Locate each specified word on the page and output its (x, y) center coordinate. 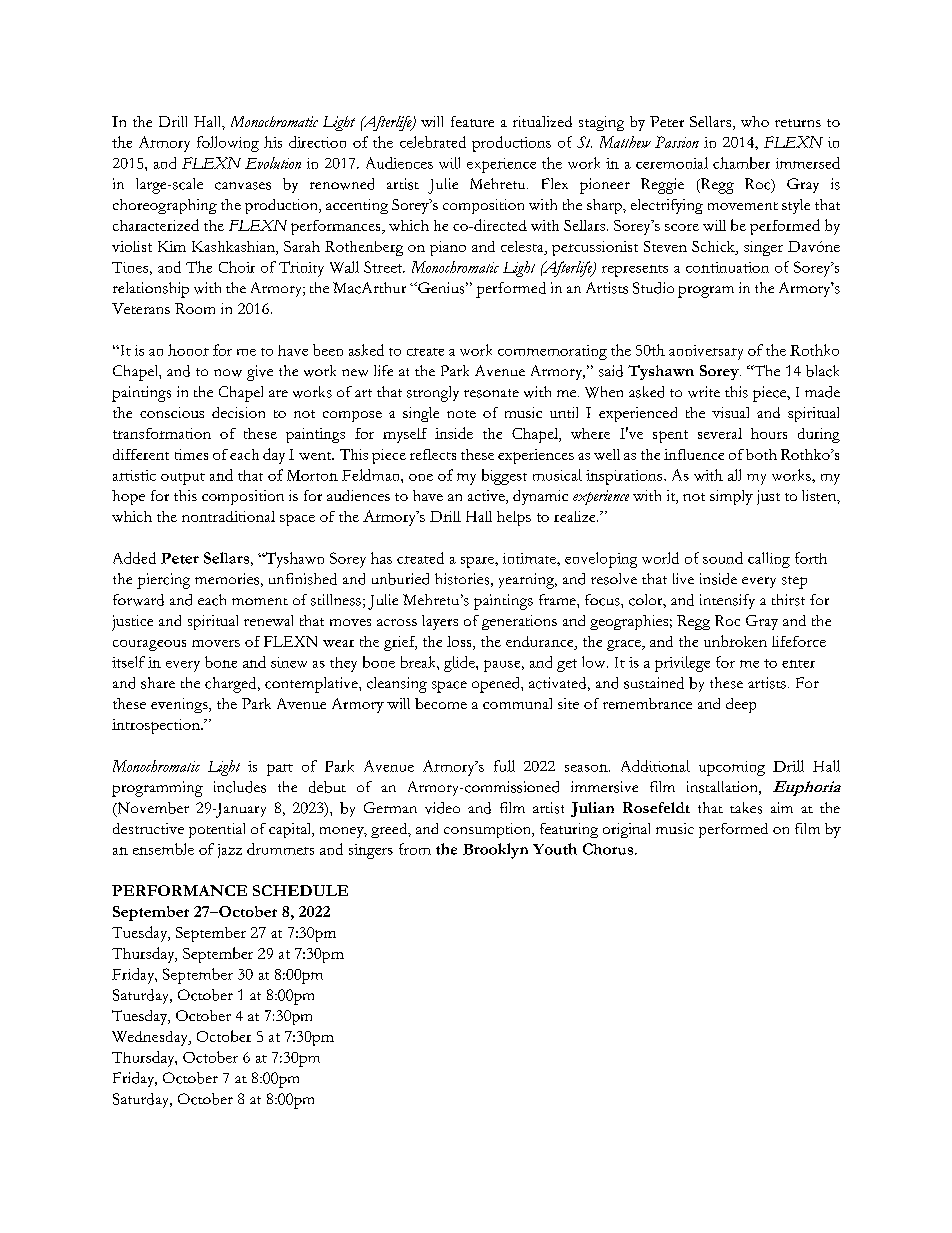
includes (240, 787)
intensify (727, 601)
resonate (491, 393)
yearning (528, 581)
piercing (163, 581)
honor (188, 350)
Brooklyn (495, 851)
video (442, 808)
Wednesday (151, 1038)
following (228, 144)
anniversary (706, 352)
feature (472, 121)
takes (746, 808)
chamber (741, 163)
